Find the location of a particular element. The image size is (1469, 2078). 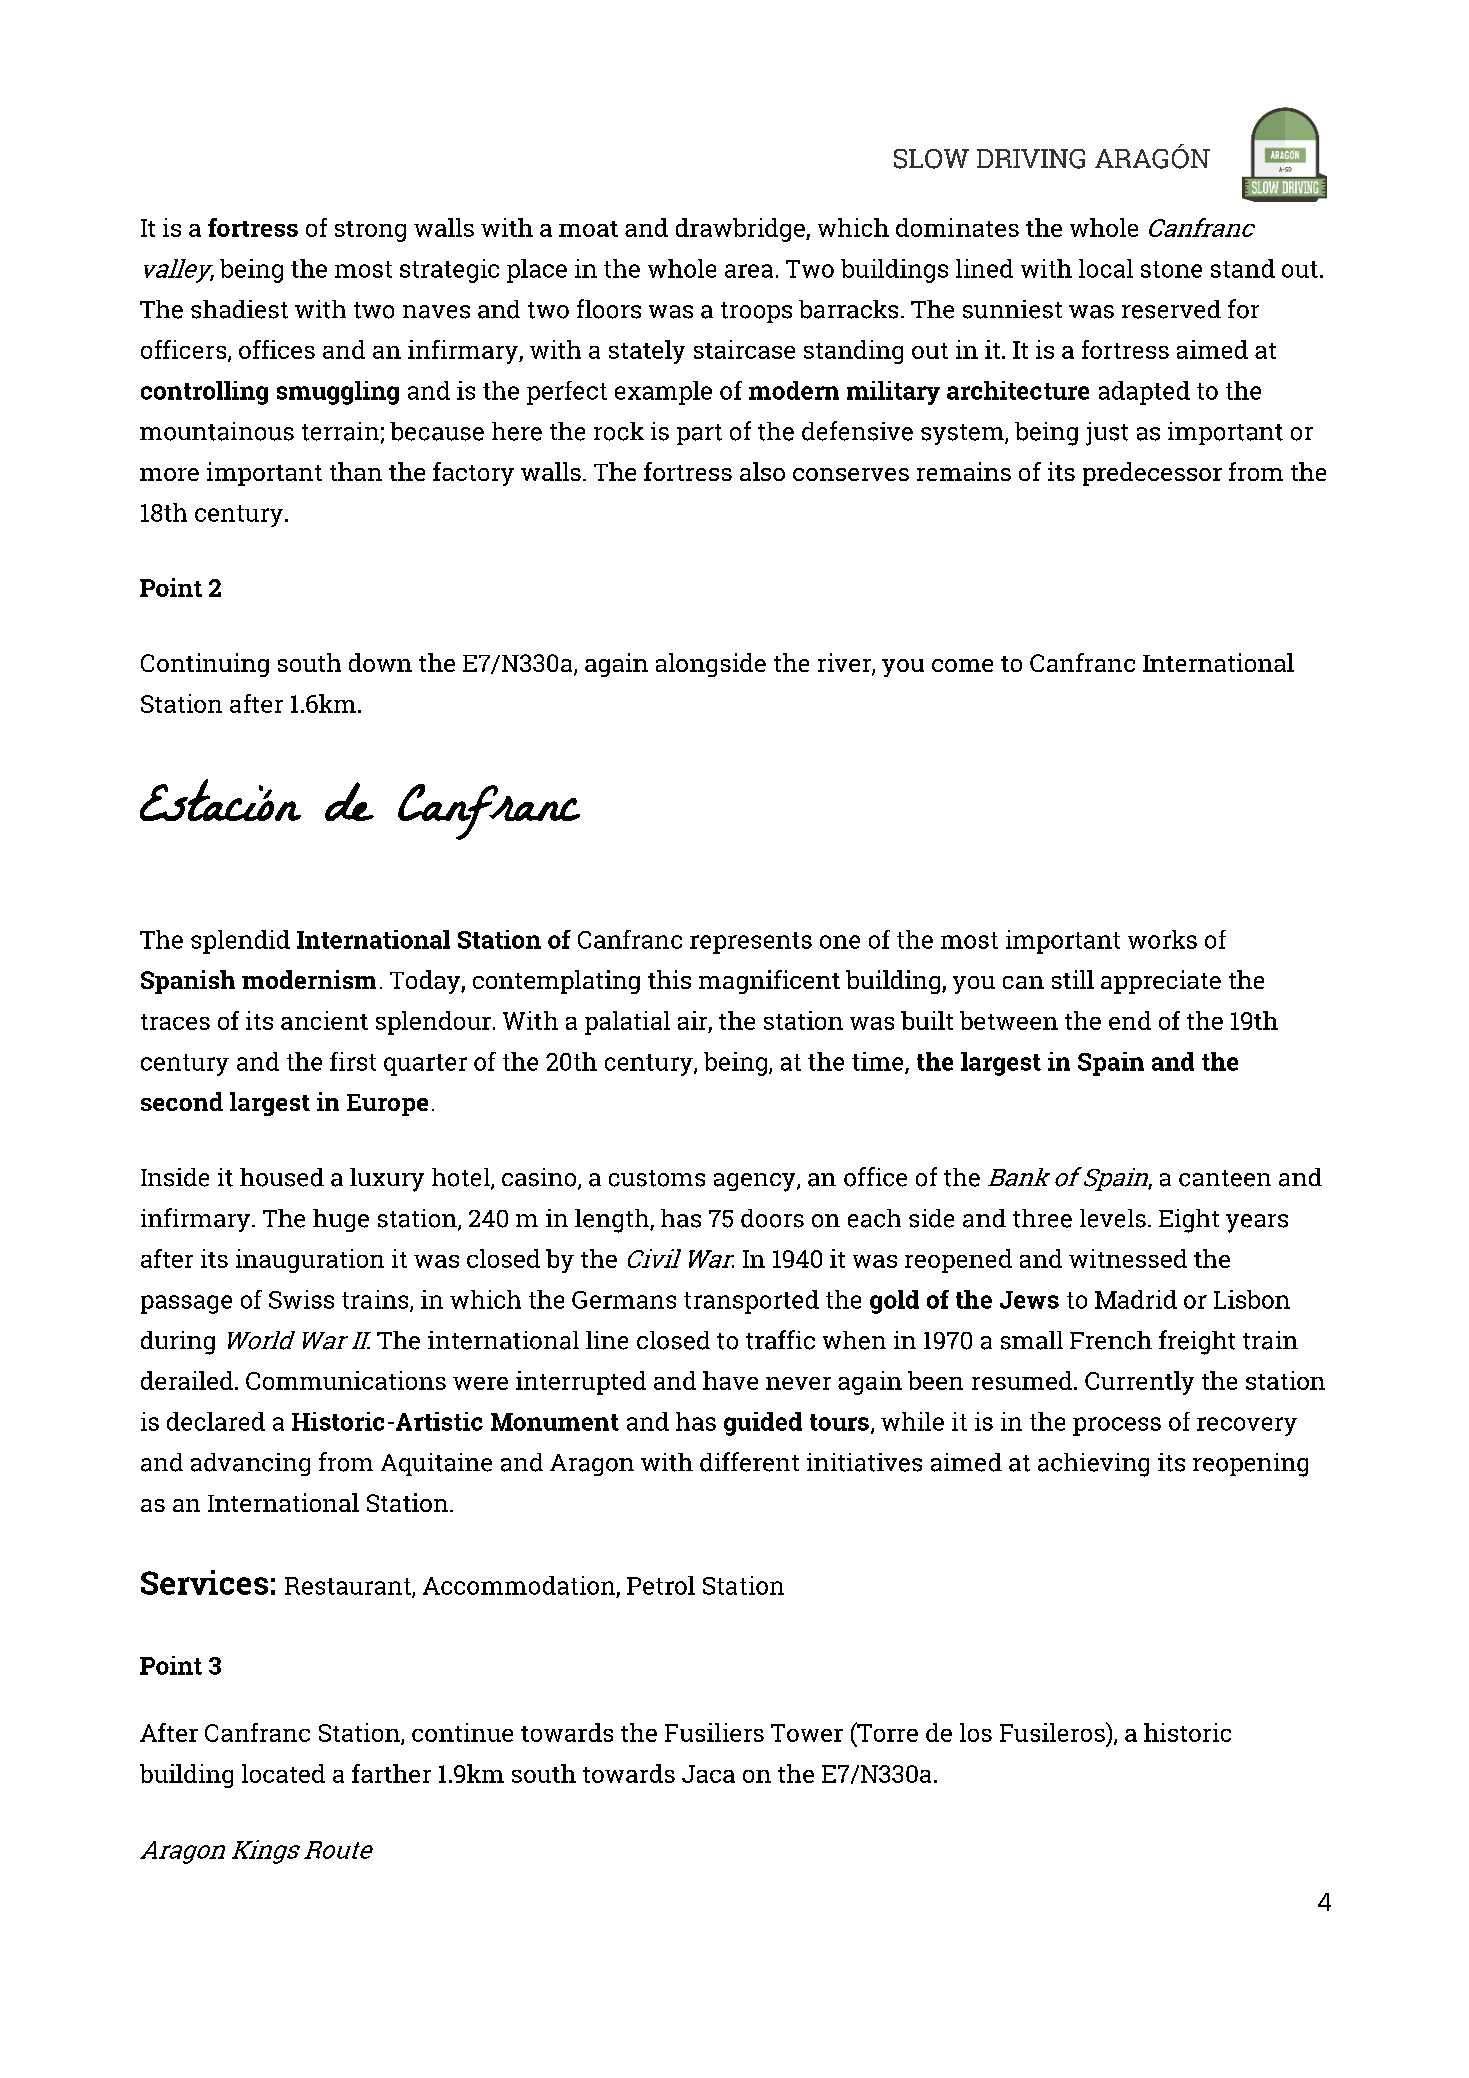

Tower is located at coordinates (807, 1733).
